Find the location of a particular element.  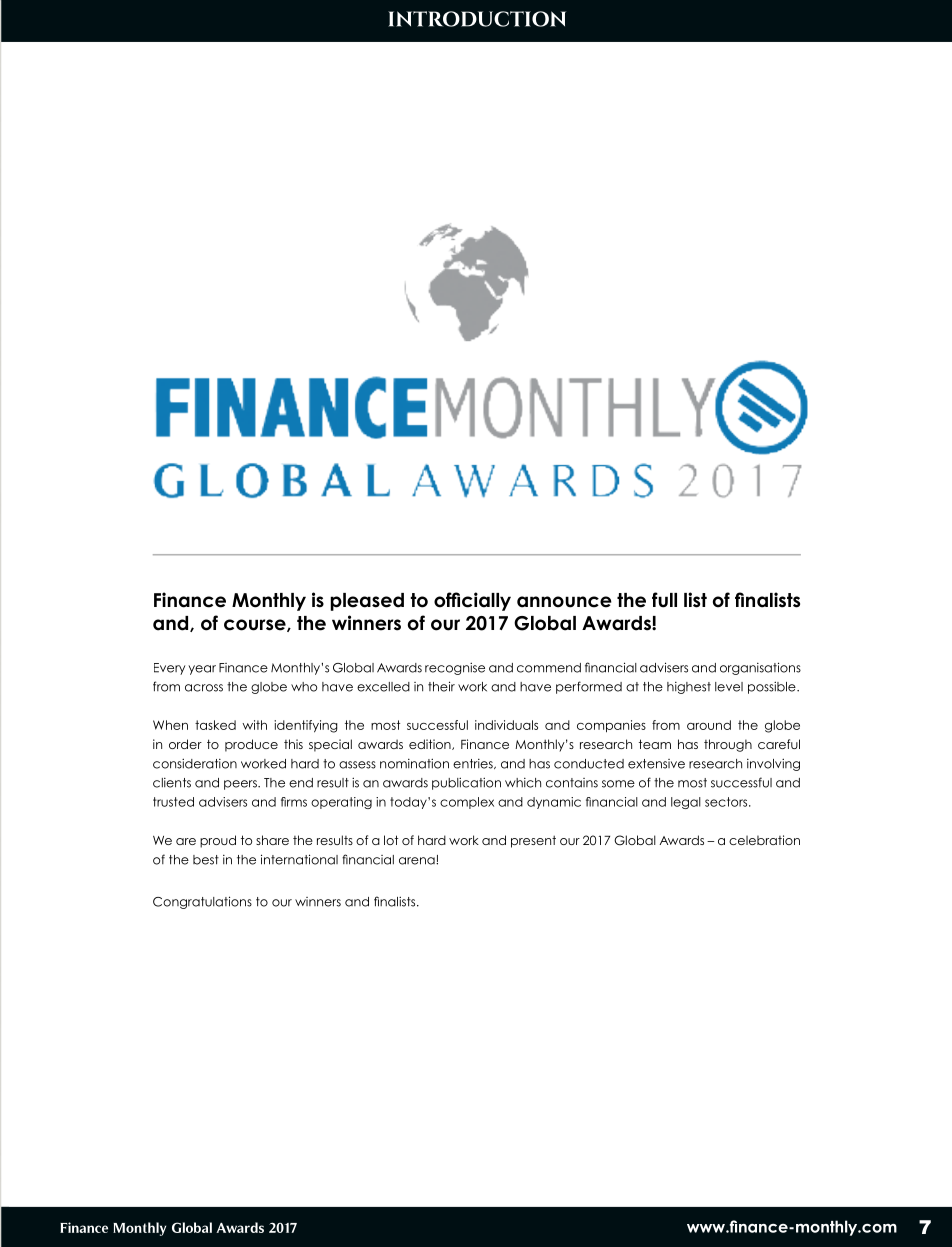

pleased is located at coordinates (367, 602).
